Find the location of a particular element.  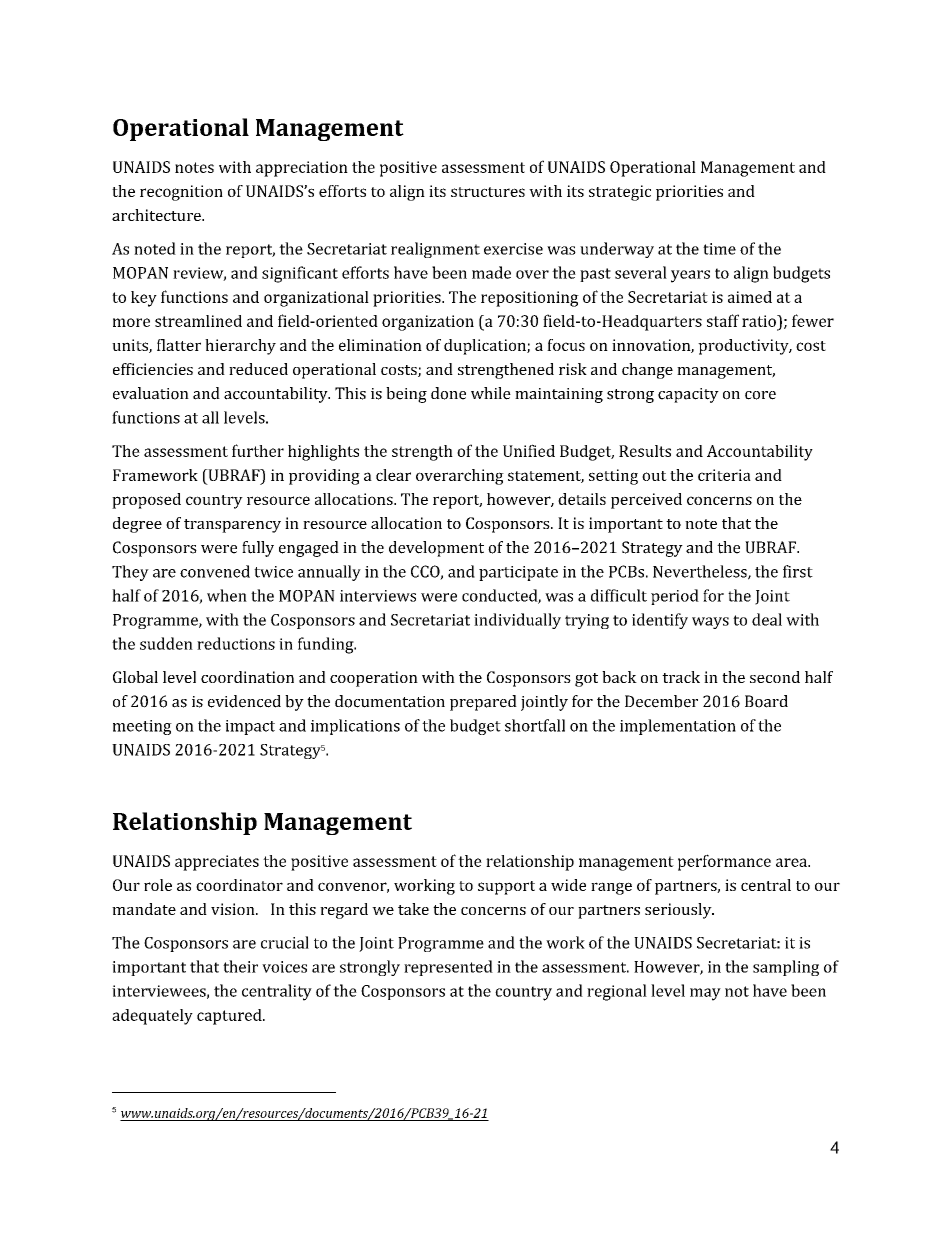

may is located at coordinates (705, 994).
